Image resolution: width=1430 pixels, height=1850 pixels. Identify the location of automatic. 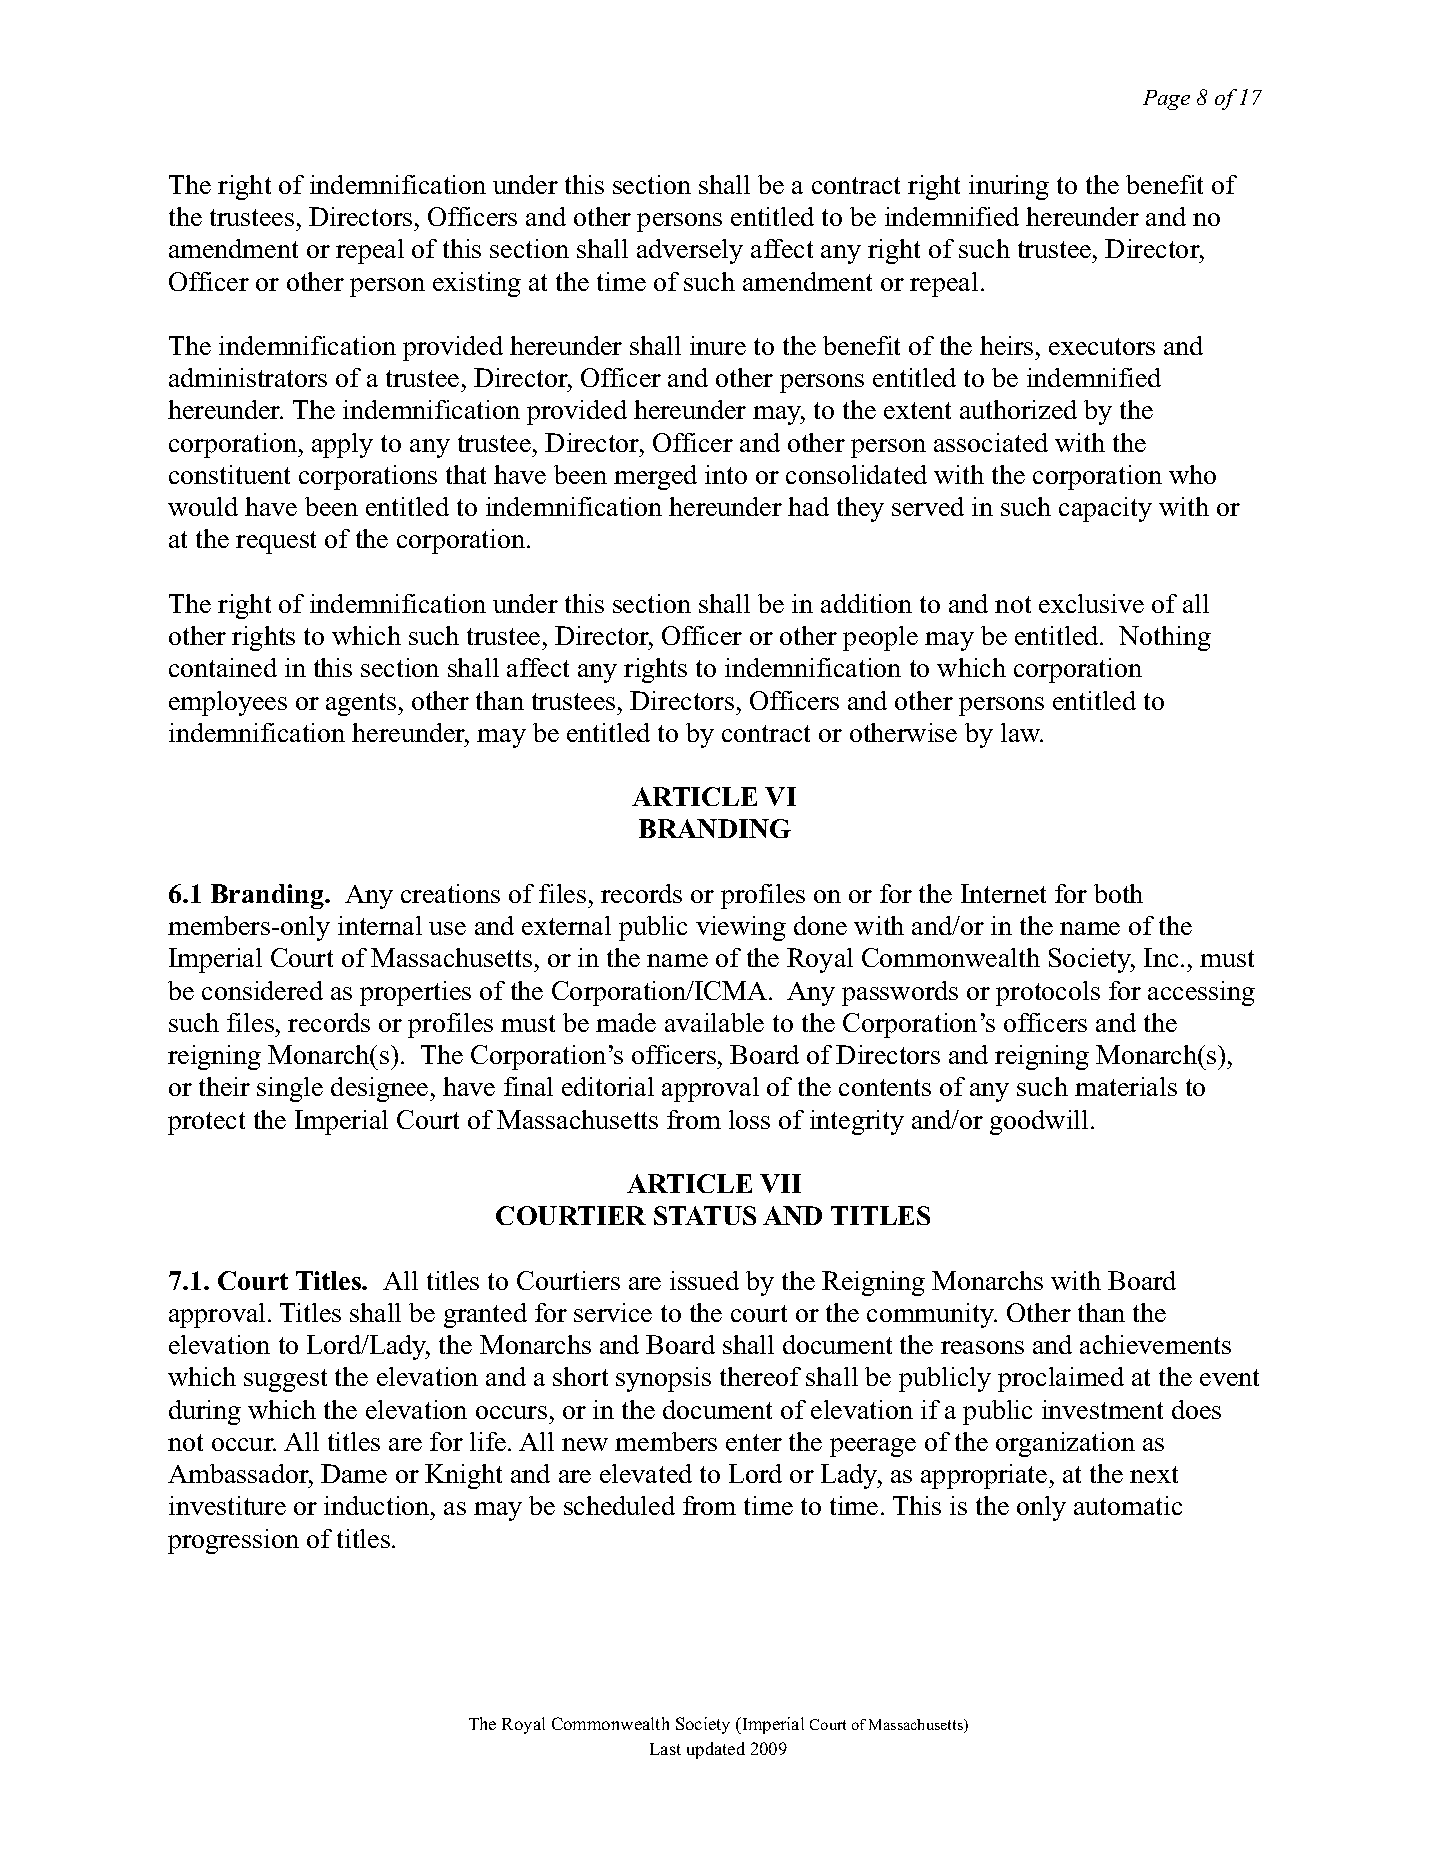
(1128, 1505).
